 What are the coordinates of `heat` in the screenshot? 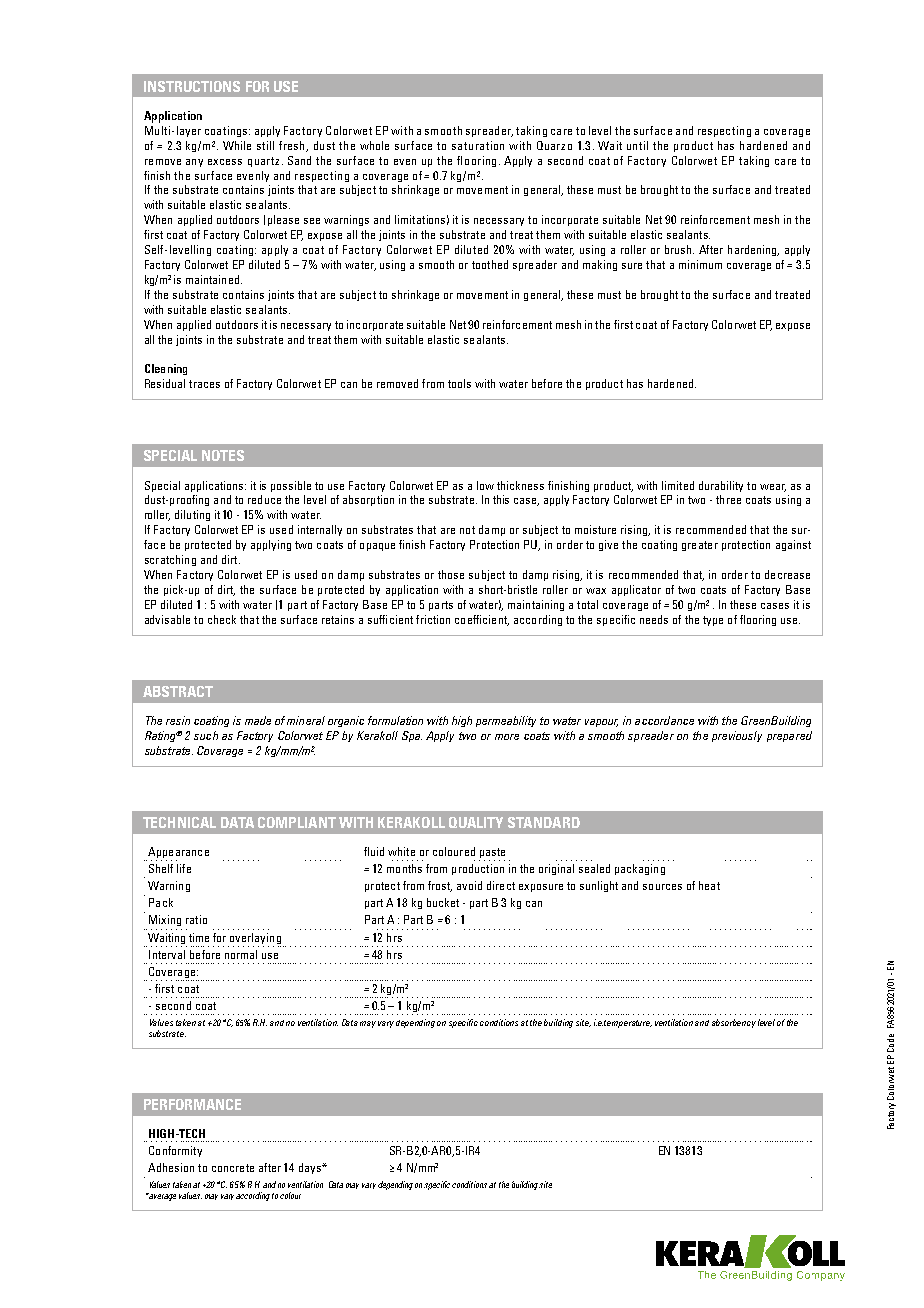 It's located at (709, 885).
